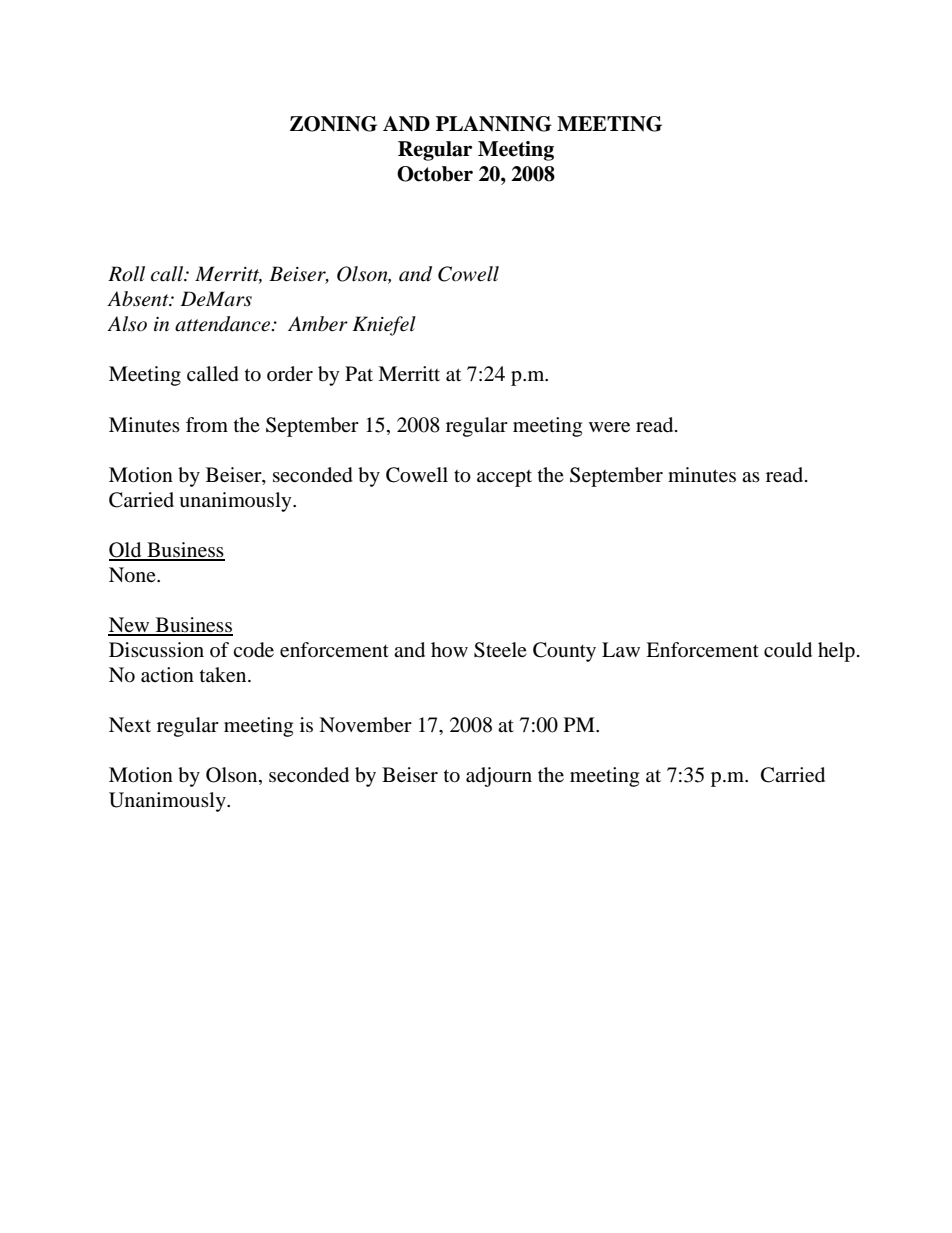 The image size is (952, 1233). Describe the element at coordinates (359, 373) in the screenshot. I see `Pat` at that location.
